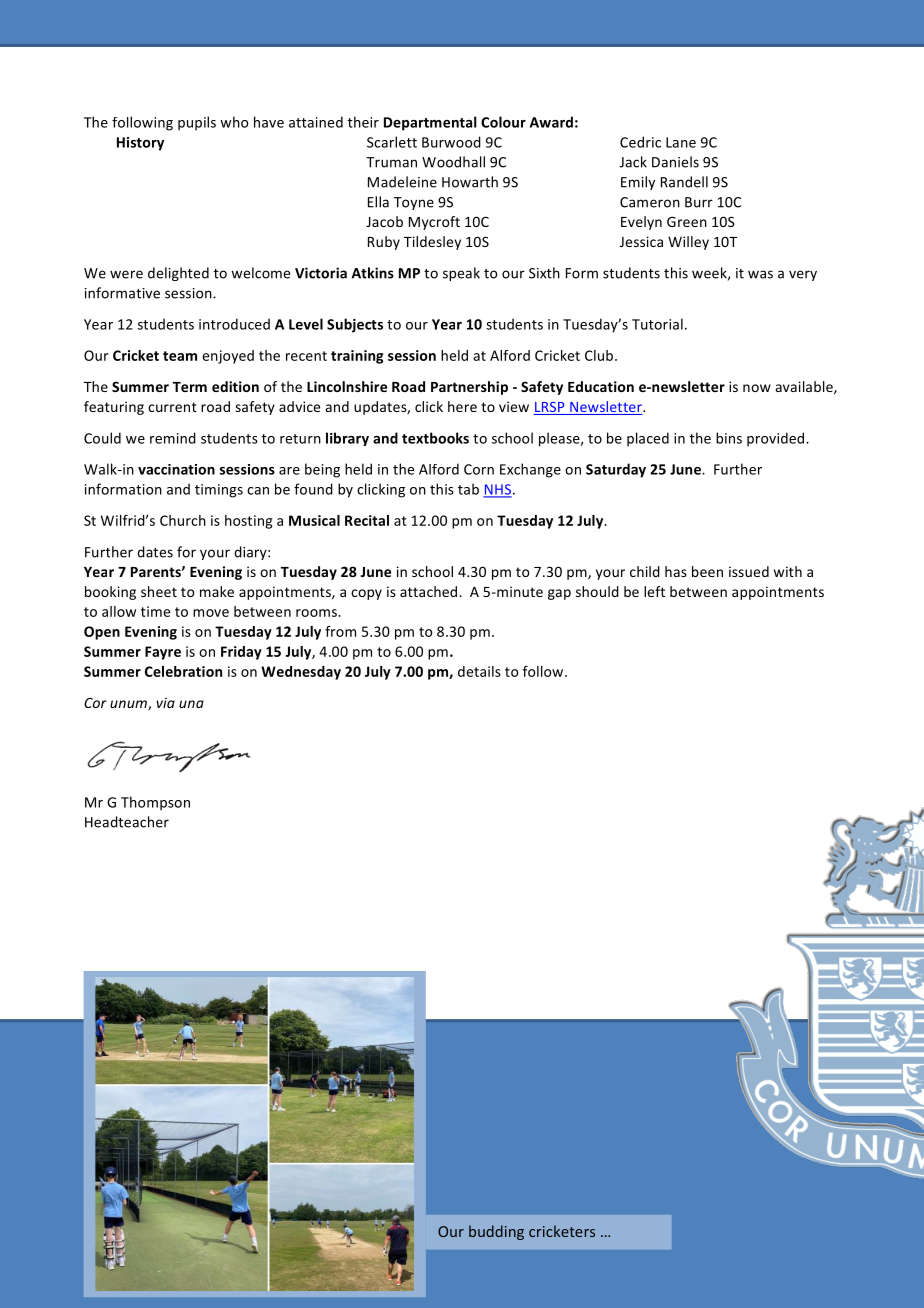 The height and width of the image is (1308, 924). Describe the element at coordinates (496, 1232) in the image. I see `budding` at that location.
